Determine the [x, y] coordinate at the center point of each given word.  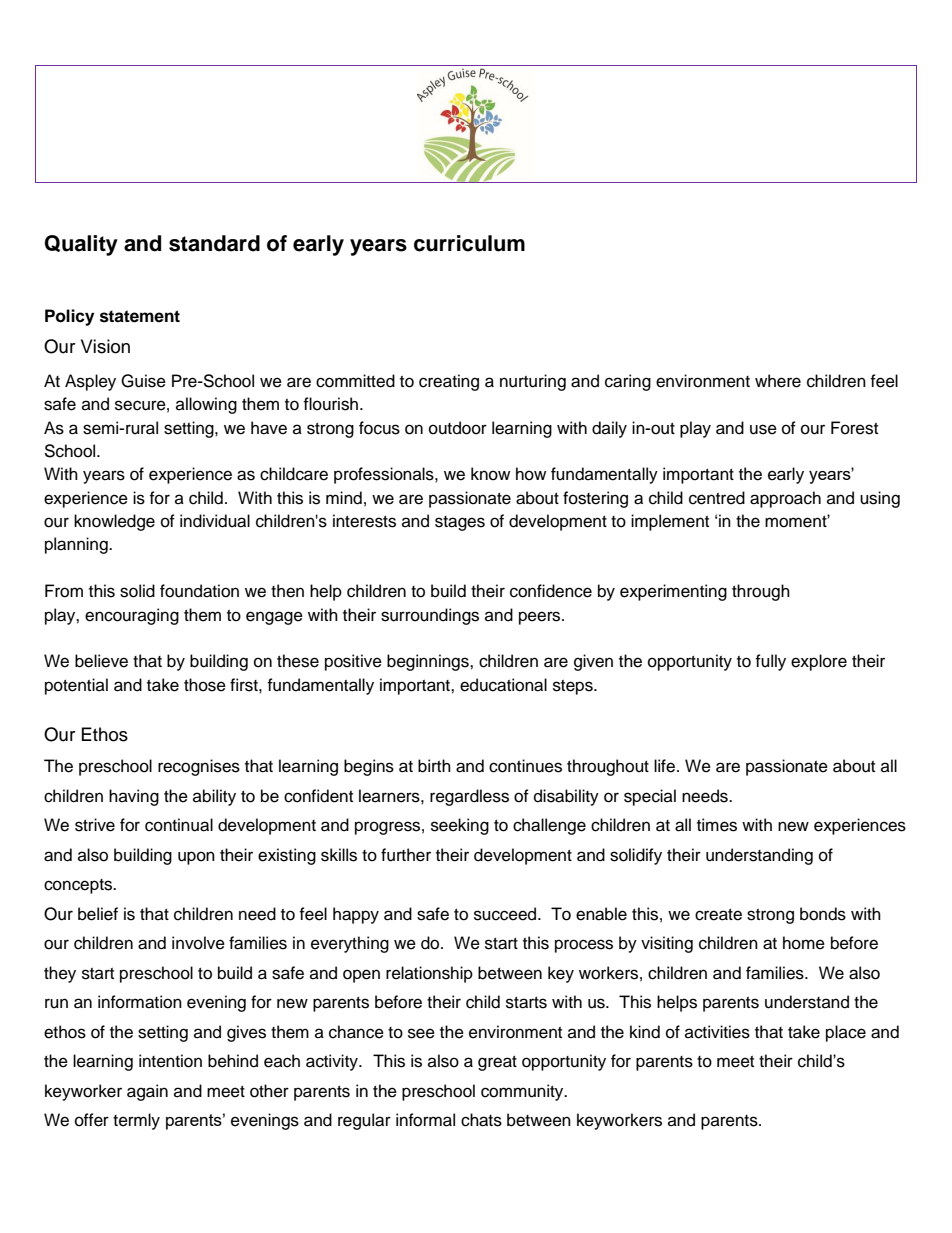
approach [785, 499]
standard [214, 243]
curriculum [469, 243]
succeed [506, 914]
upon [196, 858]
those [205, 685]
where [778, 381]
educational [503, 685]
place [846, 1033]
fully [770, 662]
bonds [823, 914]
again [147, 1092]
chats [481, 1120]
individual [215, 521]
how [531, 474]
